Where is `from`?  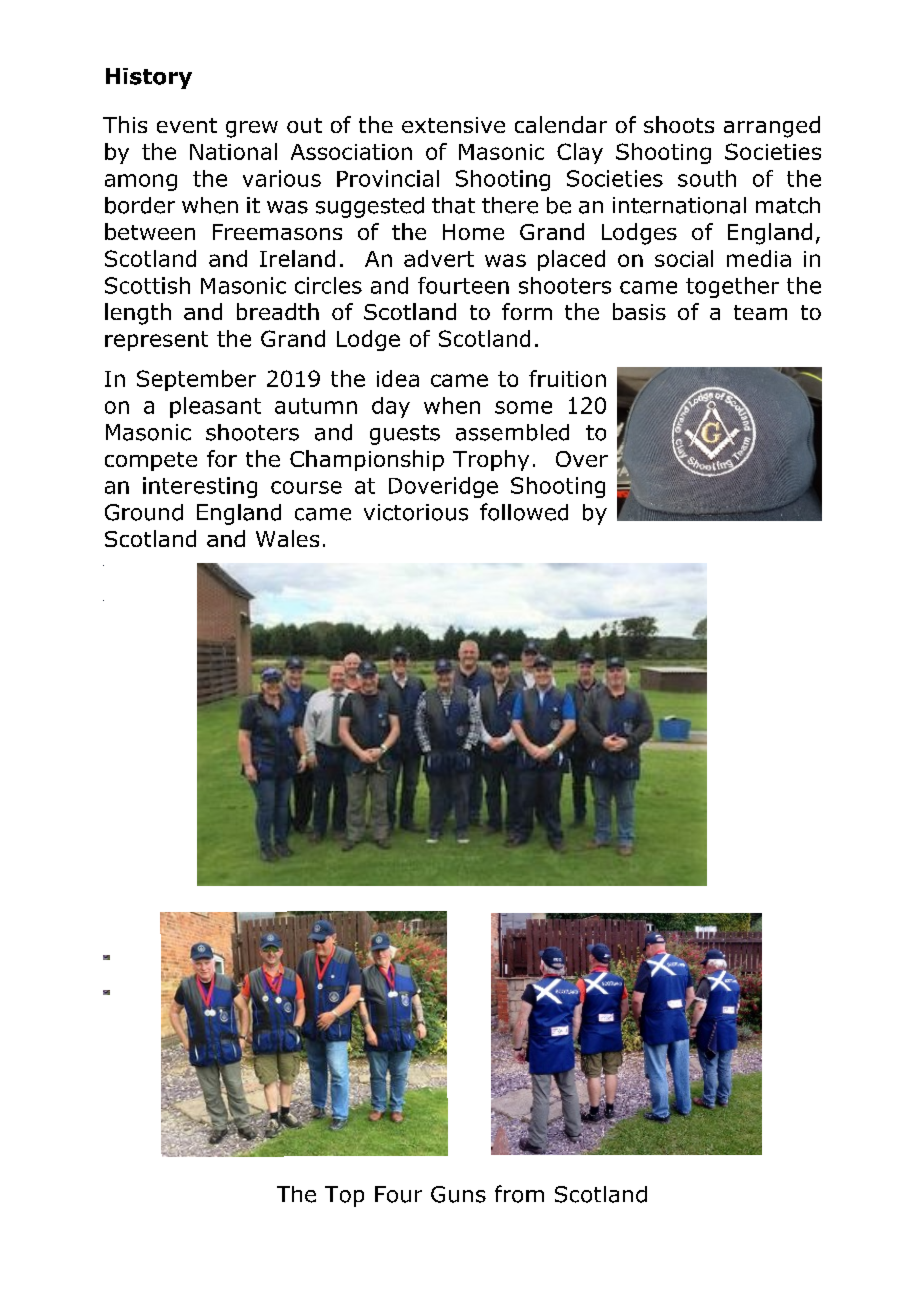
from is located at coordinates (519, 1194).
